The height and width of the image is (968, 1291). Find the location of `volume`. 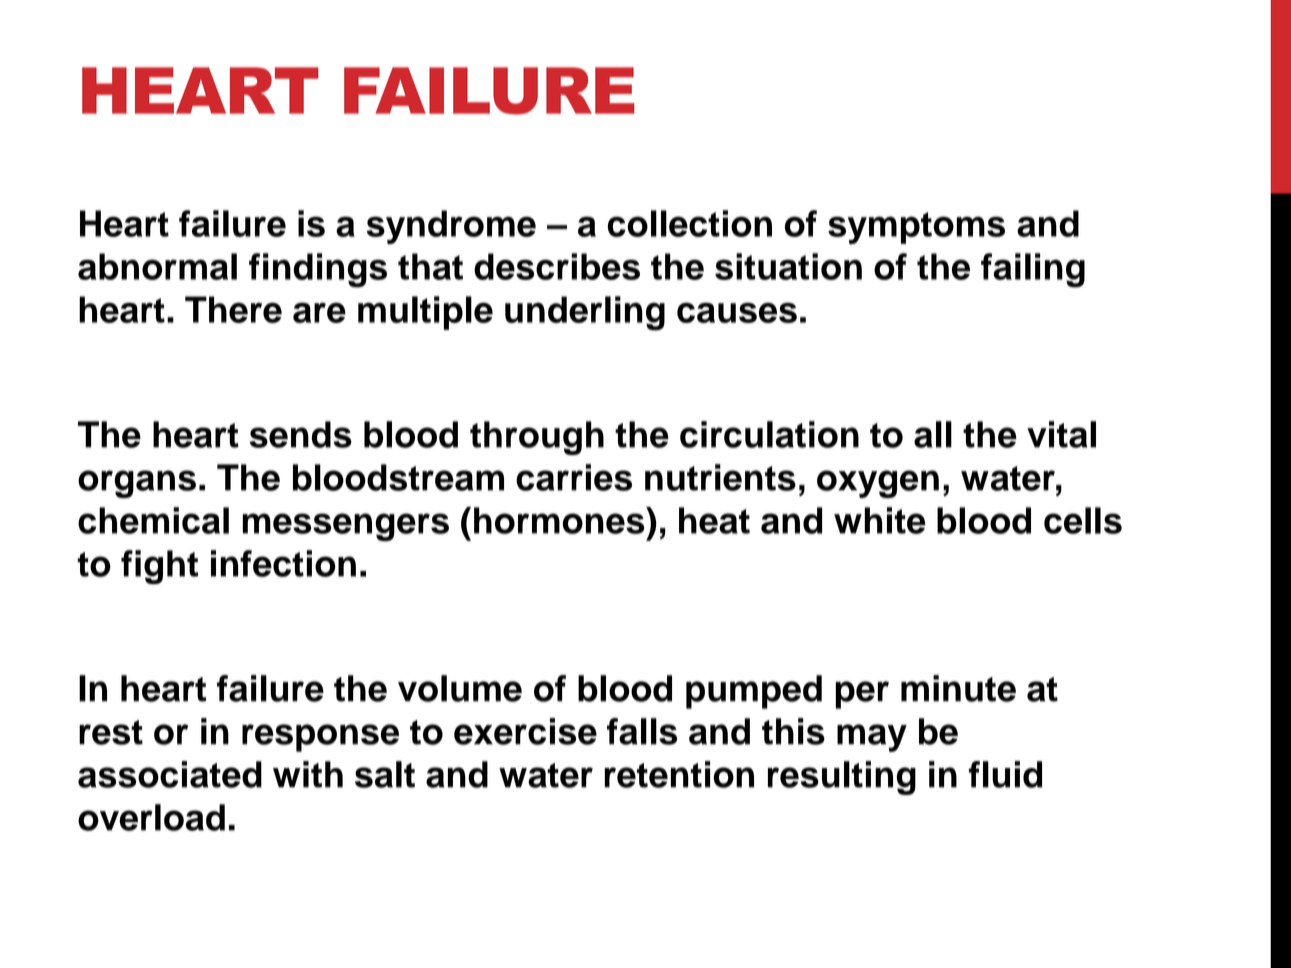

volume is located at coordinates (460, 688).
